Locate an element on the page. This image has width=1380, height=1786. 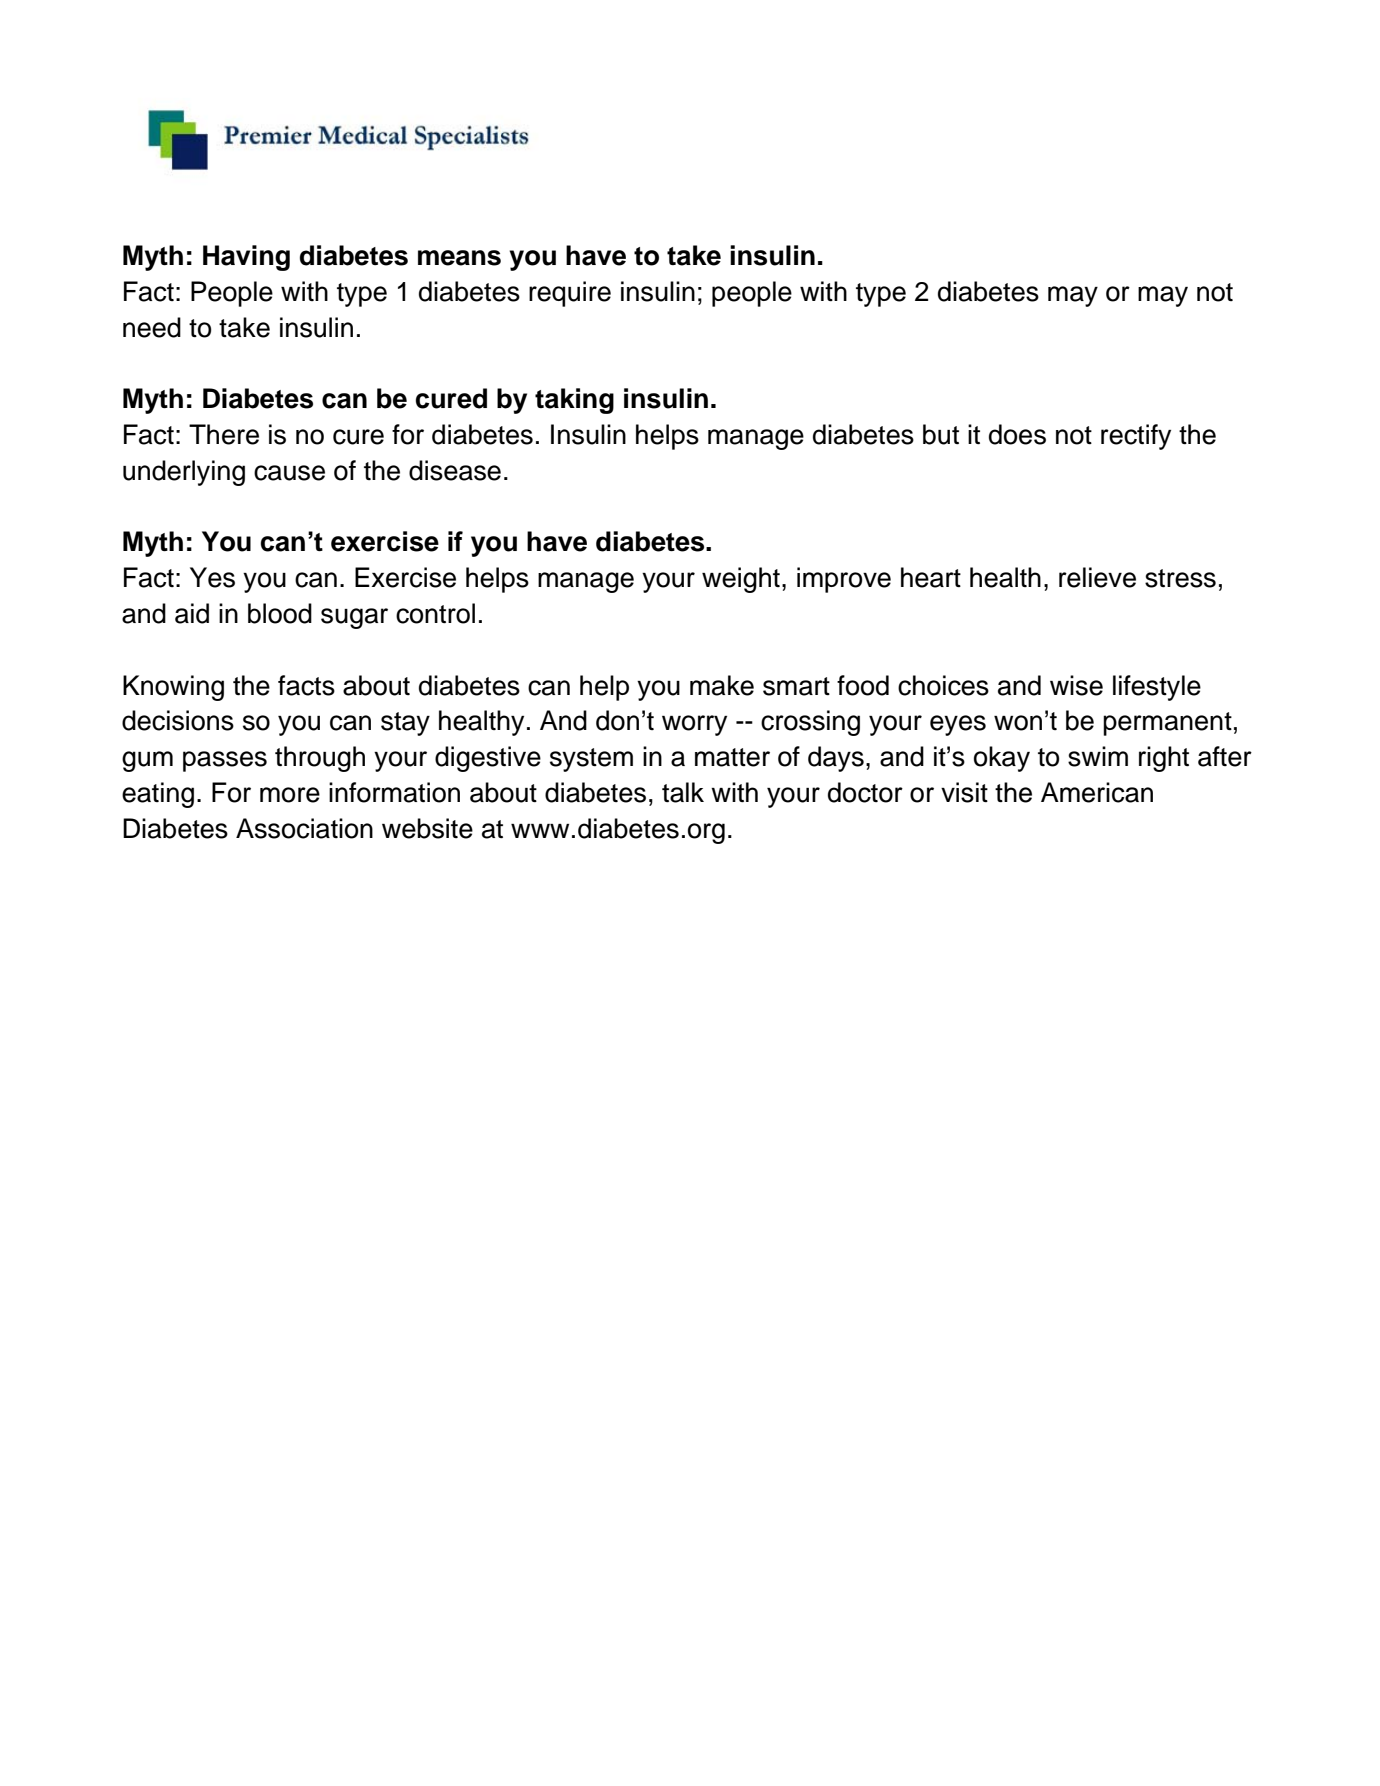
decisions is located at coordinates (178, 720).
